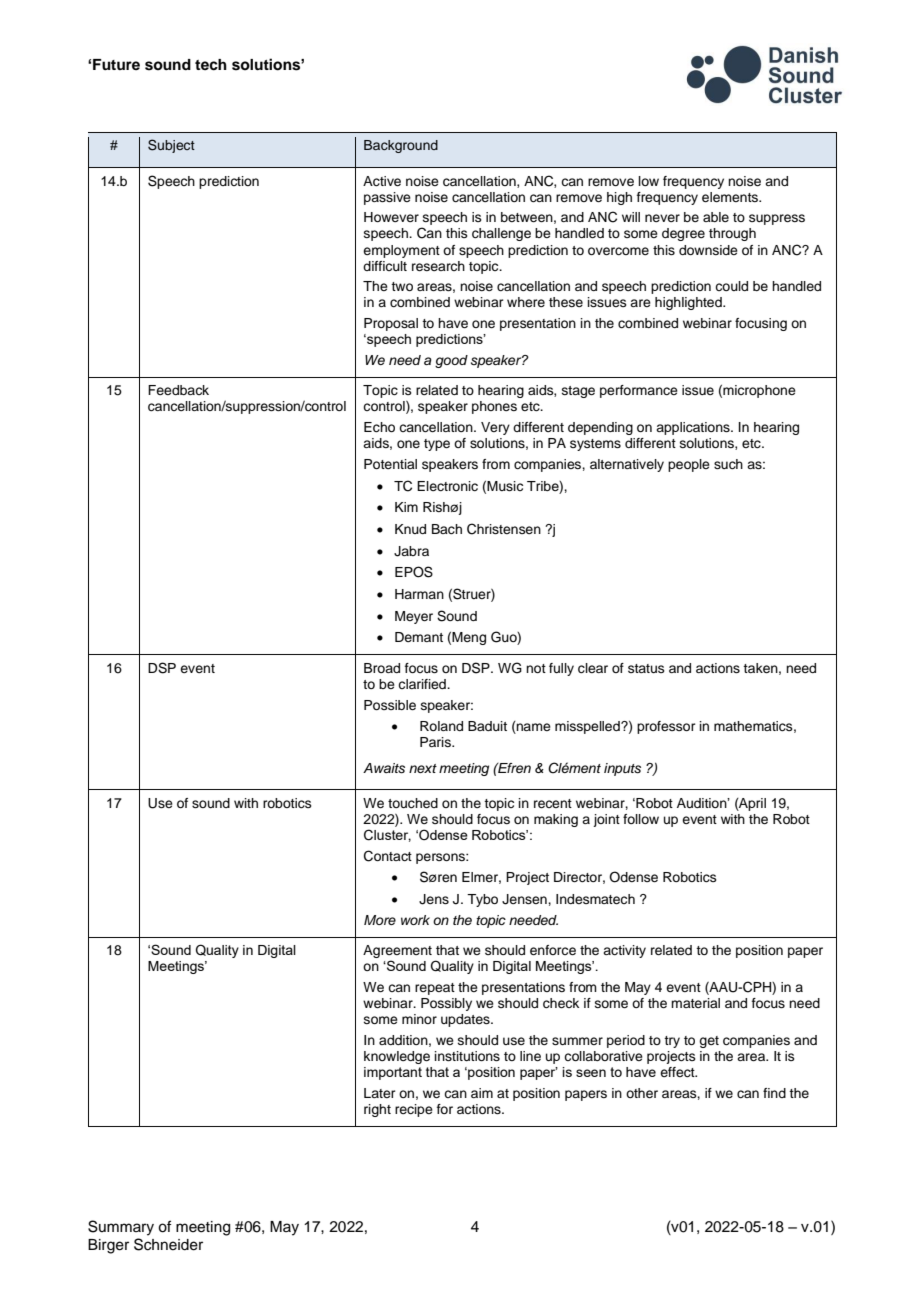 This page has width=924, height=1308. Describe the element at coordinates (423, 768) in the page. I see `next` at that location.
